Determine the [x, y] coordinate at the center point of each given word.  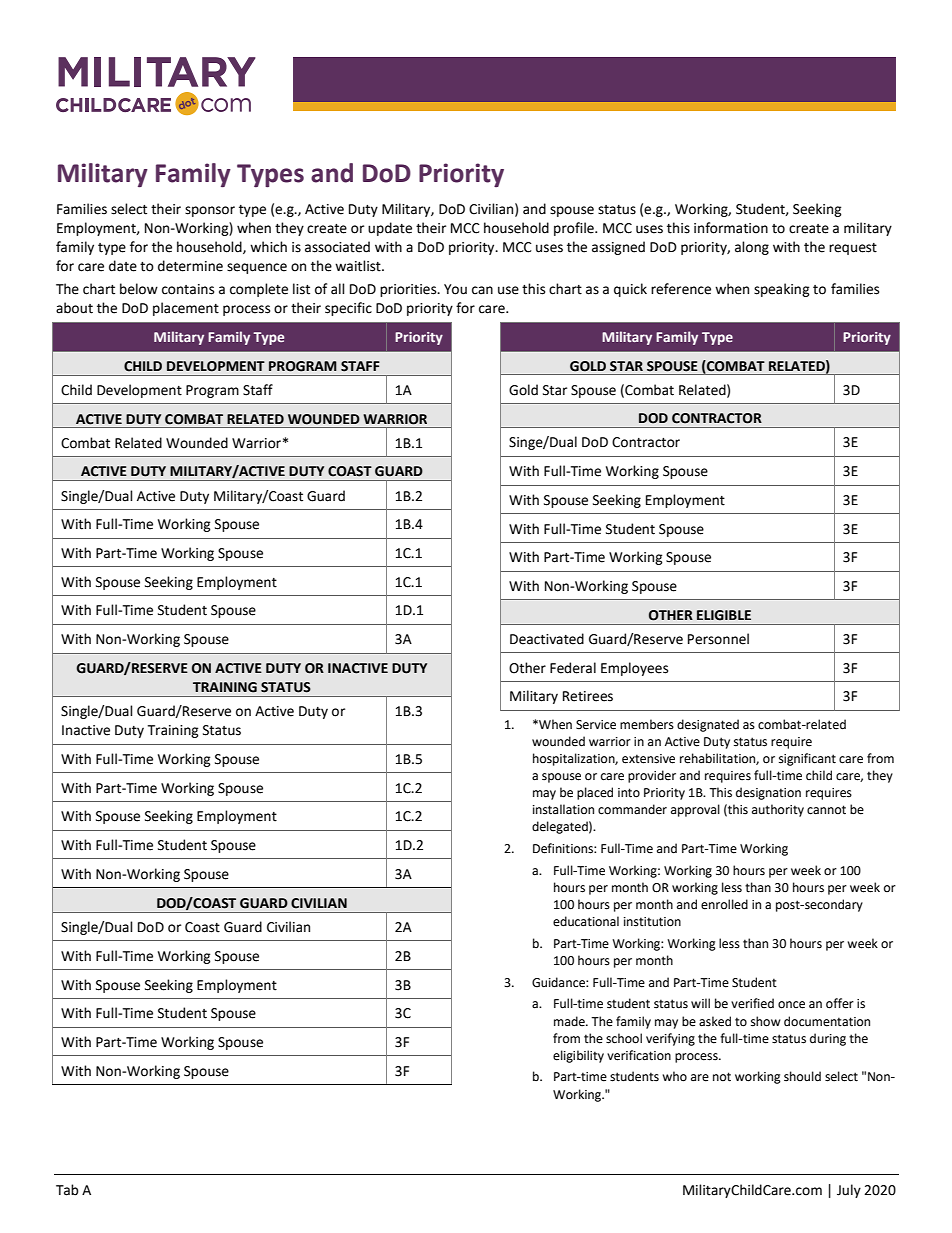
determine [190, 266]
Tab [67, 1190]
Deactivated [547, 639]
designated [708, 725]
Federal [573, 668]
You [455, 289]
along [752, 248]
